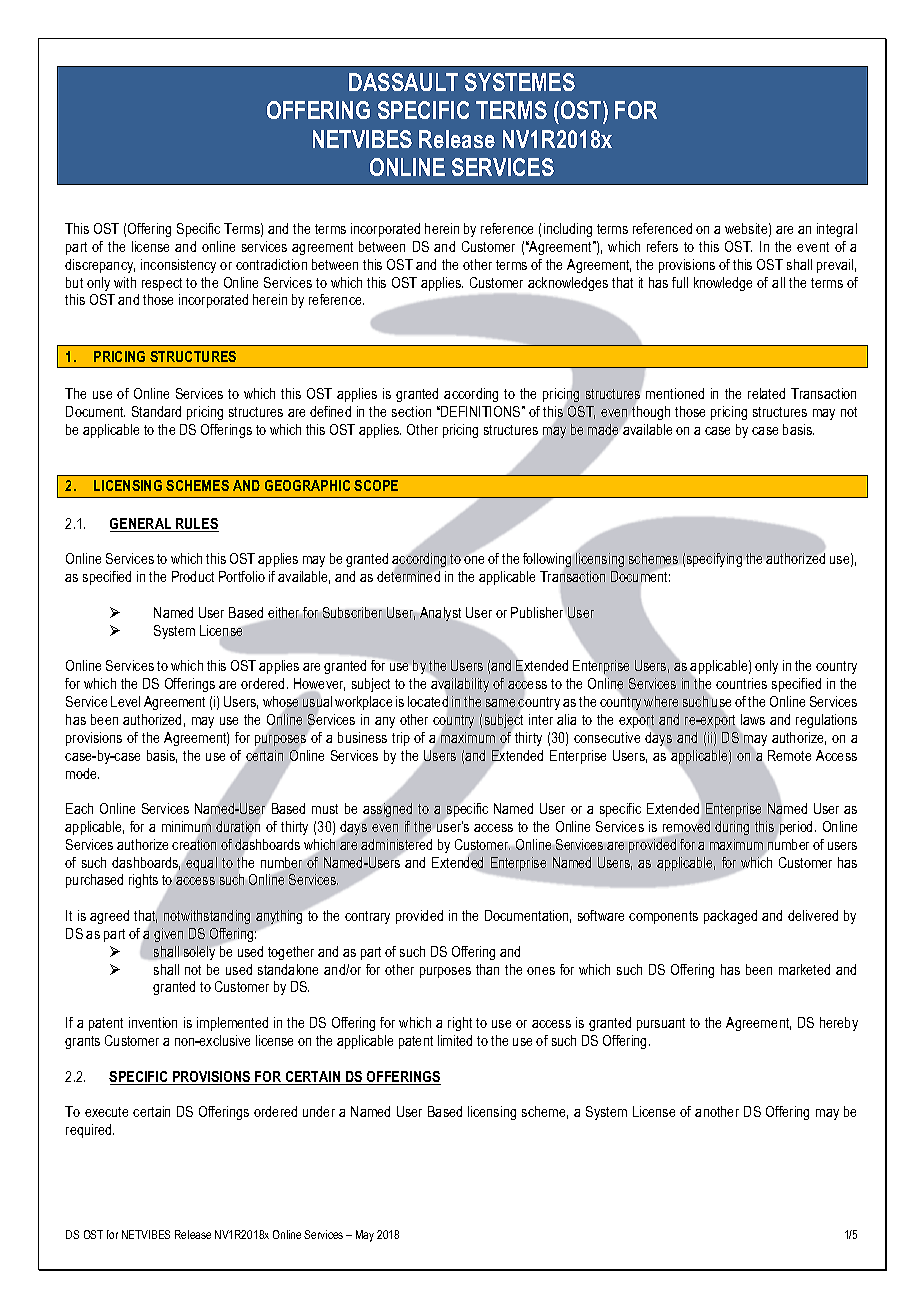 The width and height of the document is (924, 1308). What do you see at coordinates (568, 230) in the document?
I see `including` at bounding box center [568, 230].
